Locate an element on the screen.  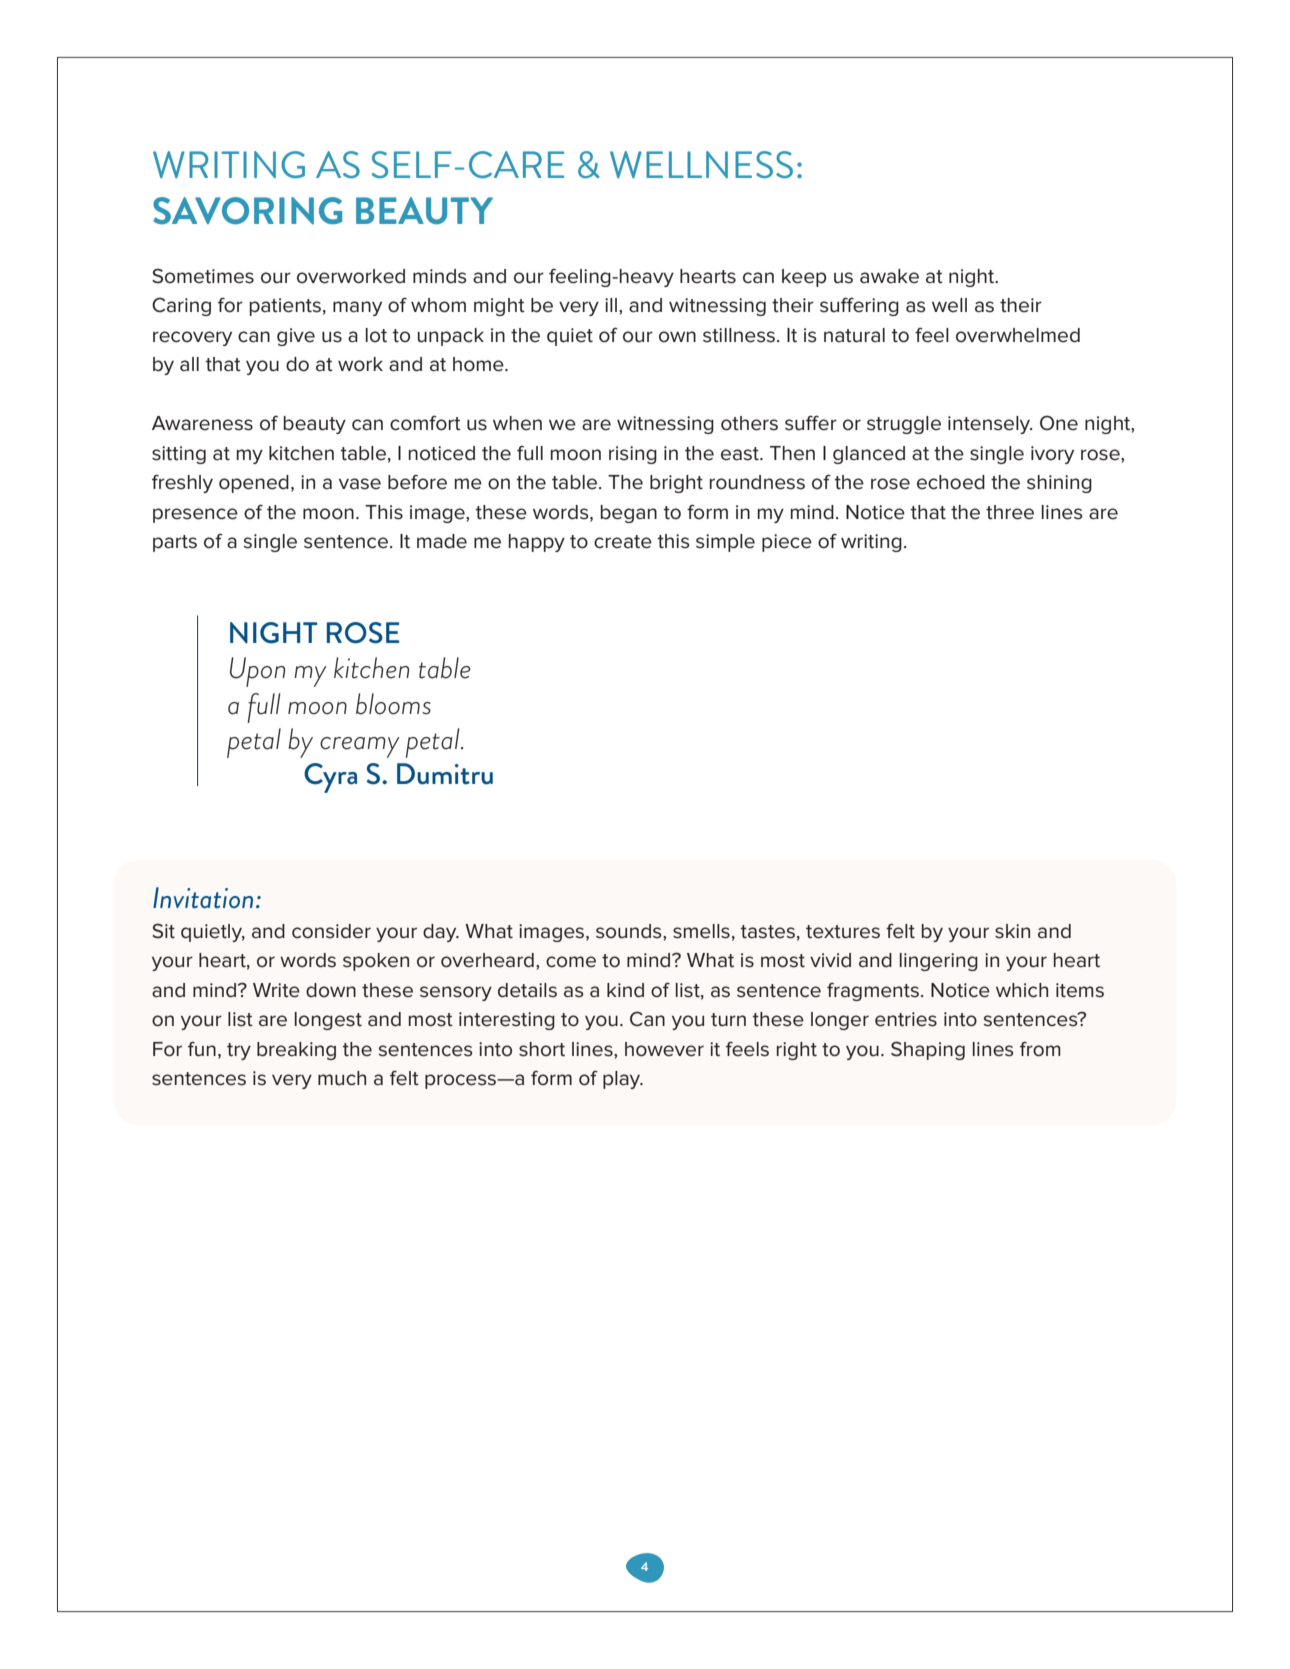
SAVORING is located at coordinates (247, 210).
